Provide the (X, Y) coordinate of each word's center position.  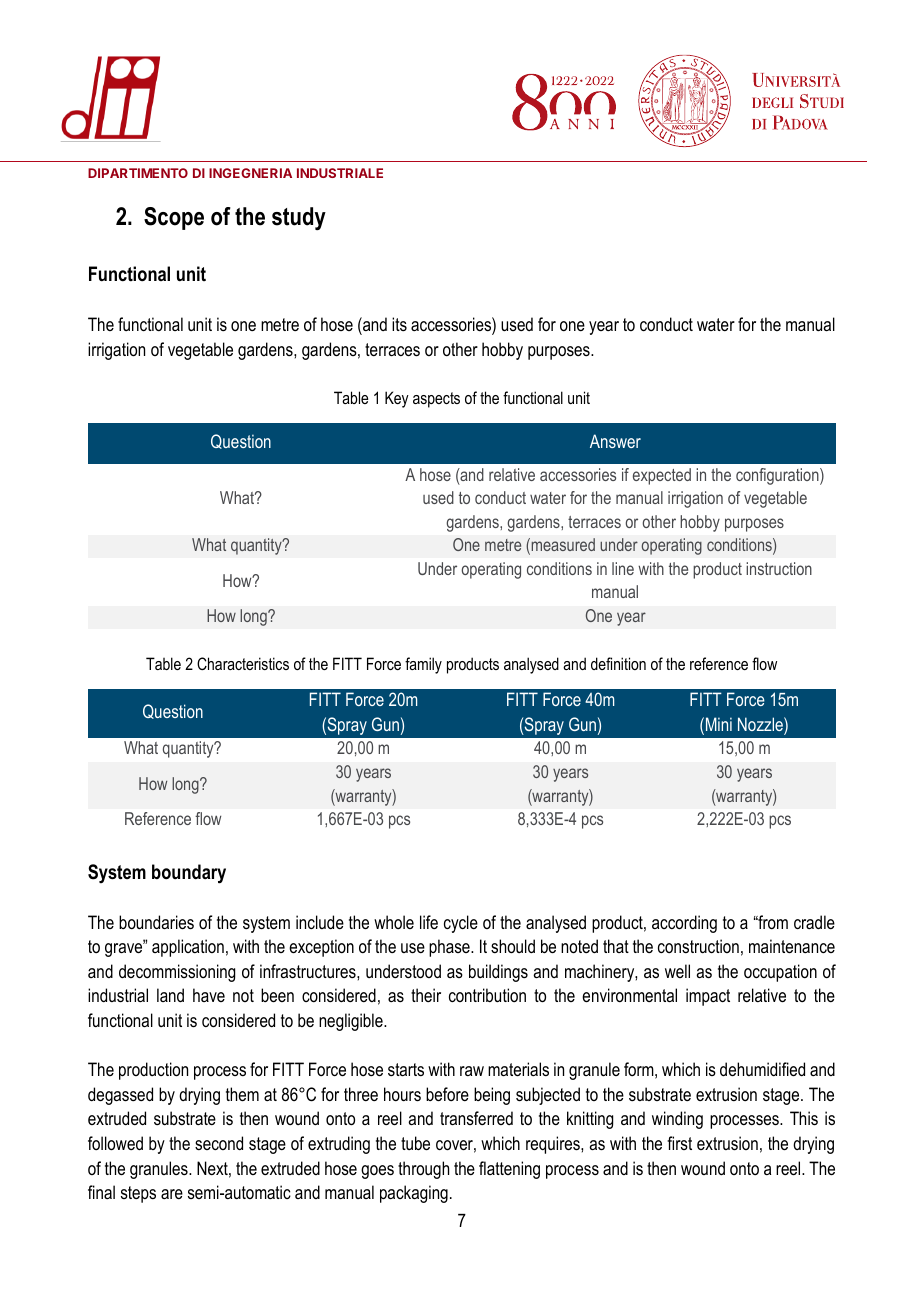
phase (450, 948)
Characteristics (243, 663)
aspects (436, 400)
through (423, 1170)
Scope (174, 218)
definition (618, 663)
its (399, 324)
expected (662, 476)
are (172, 1194)
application (188, 948)
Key (397, 399)
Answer (615, 441)
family (423, 665)
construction (698, 946)
